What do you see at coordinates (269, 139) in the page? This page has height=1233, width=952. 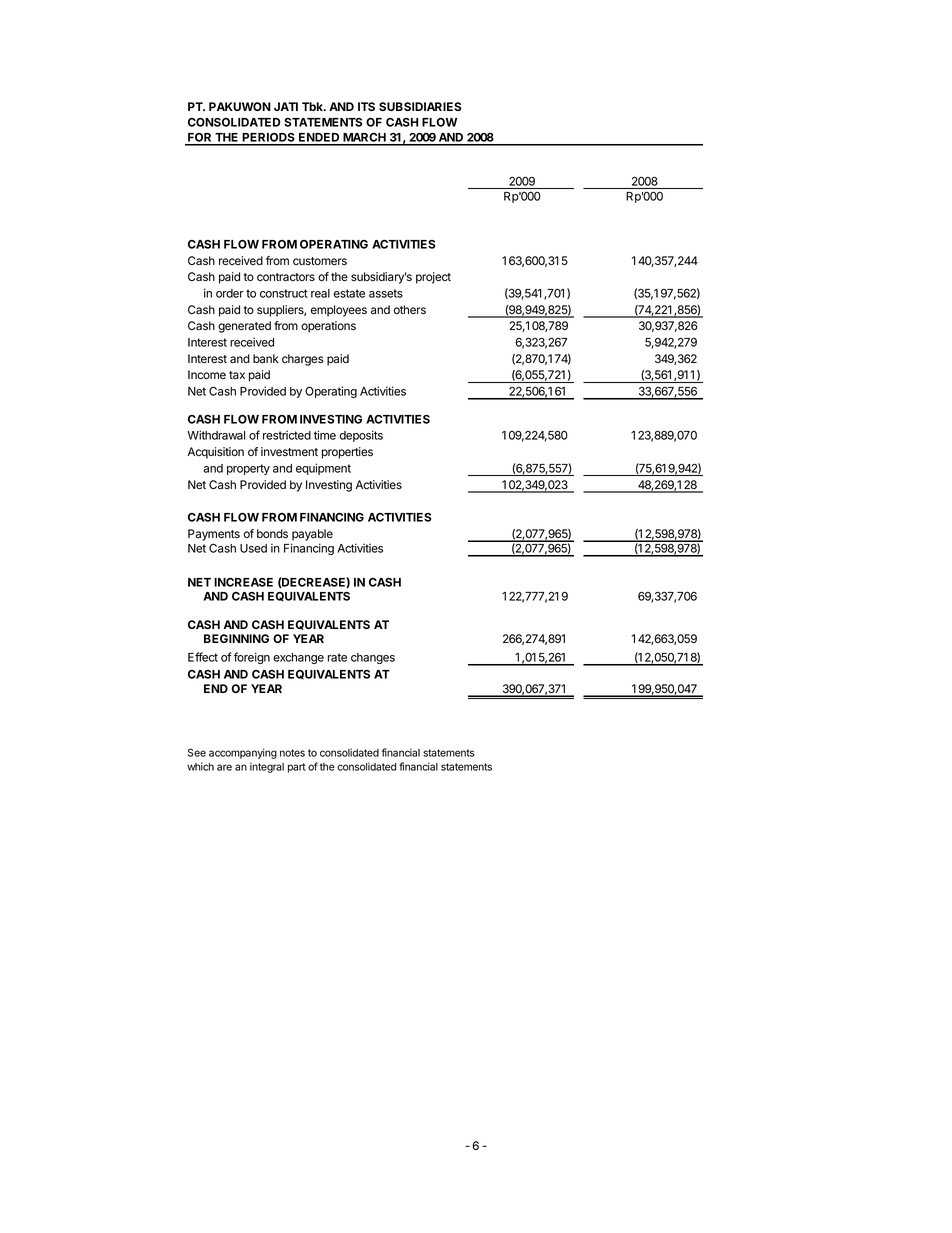 I see `PERIODS` at bounding box center [269, 139].
